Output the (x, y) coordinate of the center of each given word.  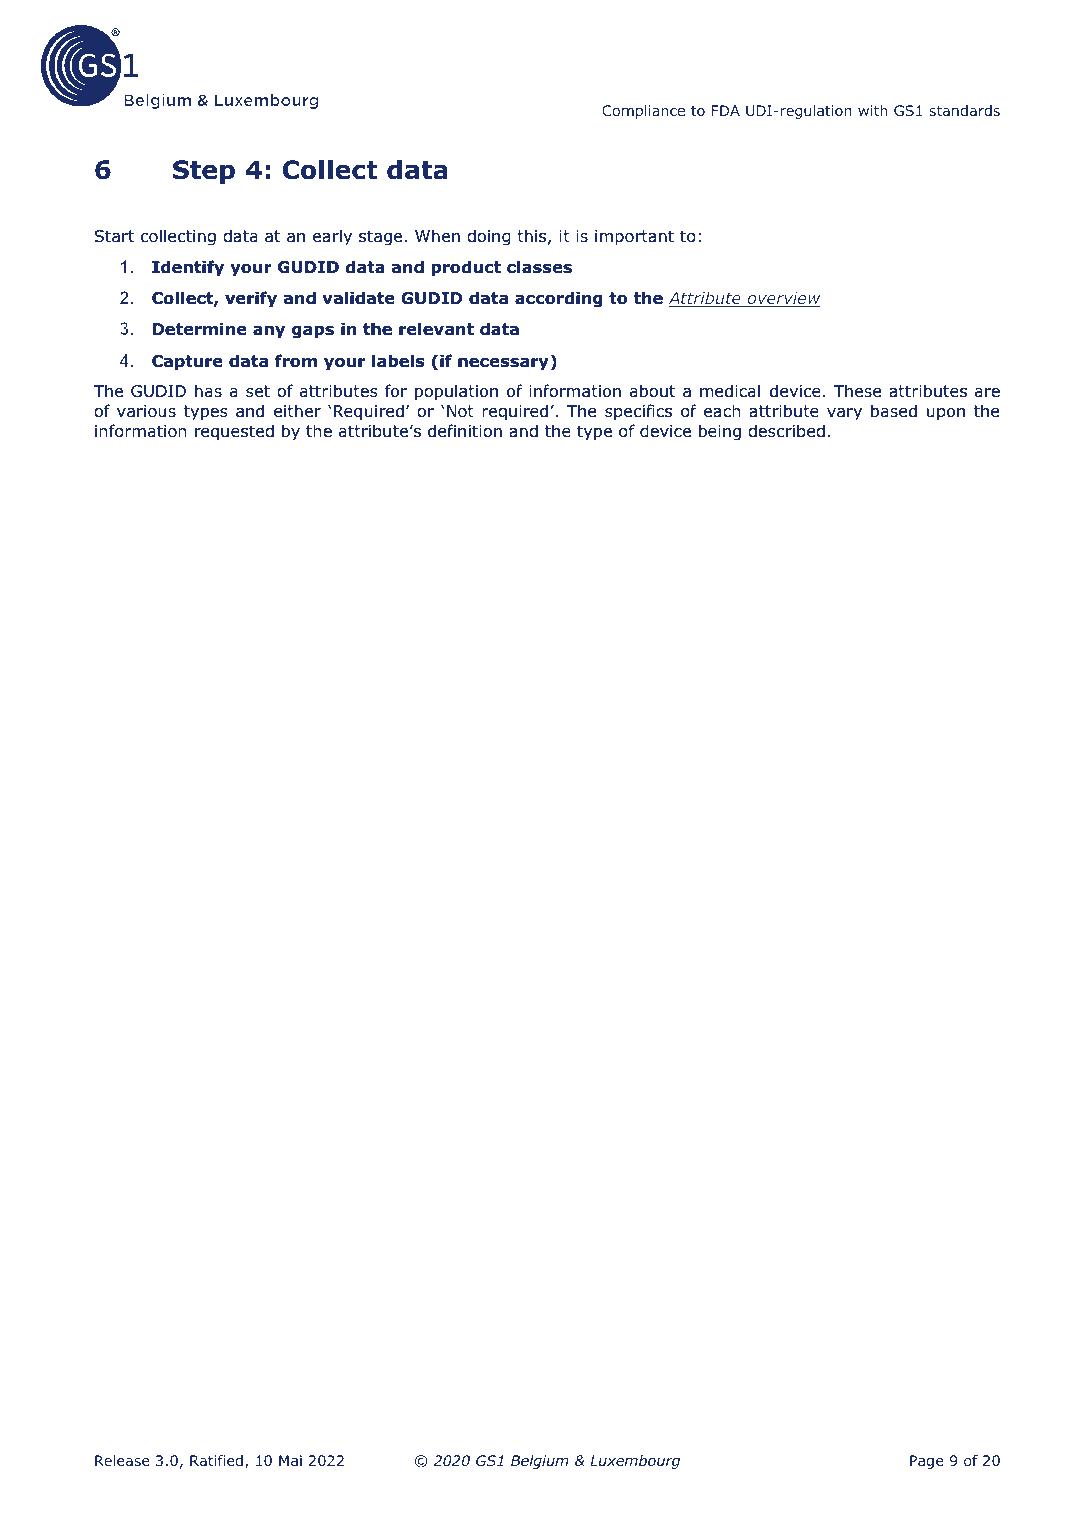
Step (204, 172)
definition (465, 431)
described (786, 431)
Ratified (216, 1460)
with (872, 110)
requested (234, 432)
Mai (290, 1460)
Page (926, 1462)
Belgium (540, 1462)
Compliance (643, 112)
